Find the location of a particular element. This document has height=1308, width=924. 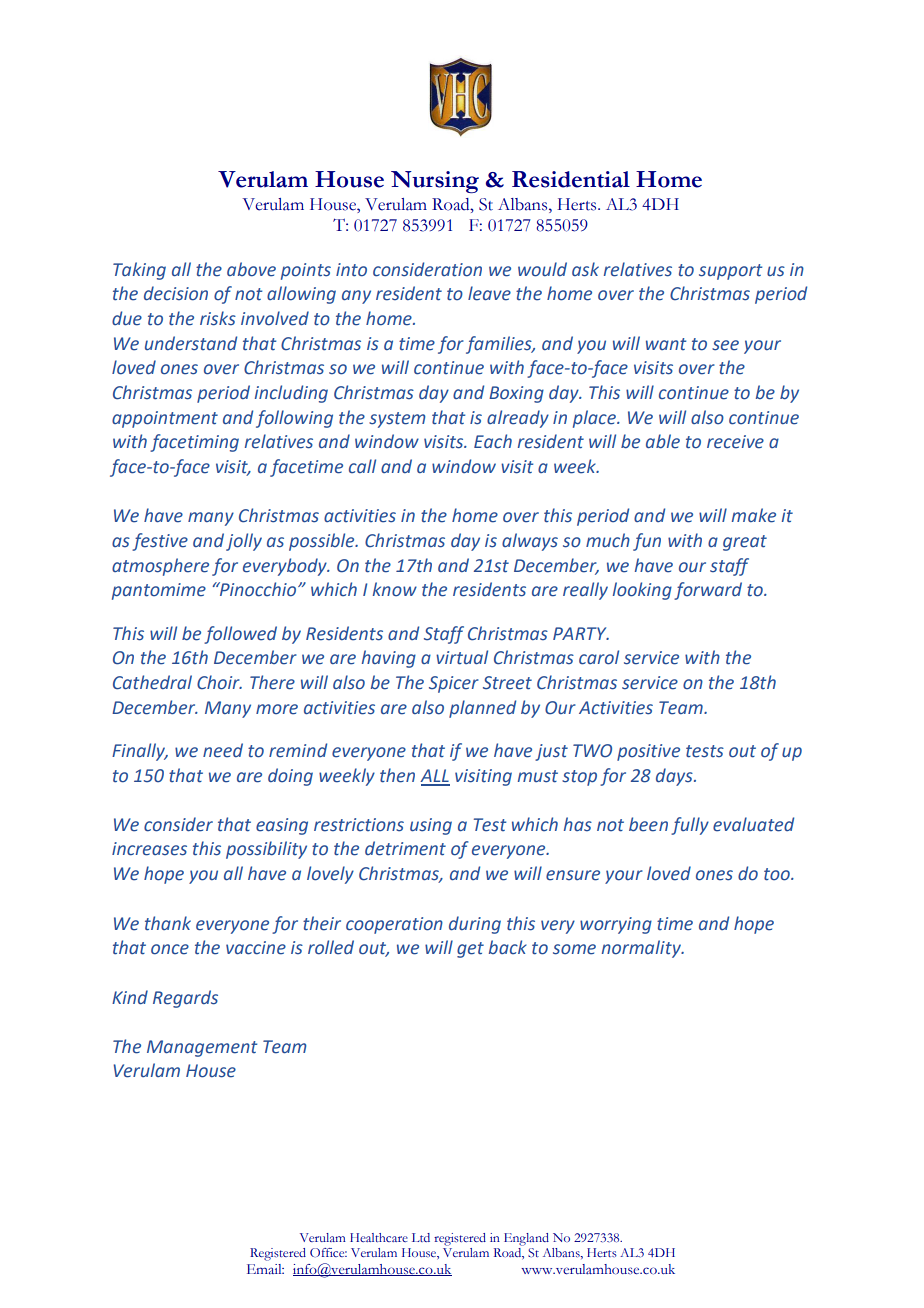

normality is located at coordinates (642, 949).
